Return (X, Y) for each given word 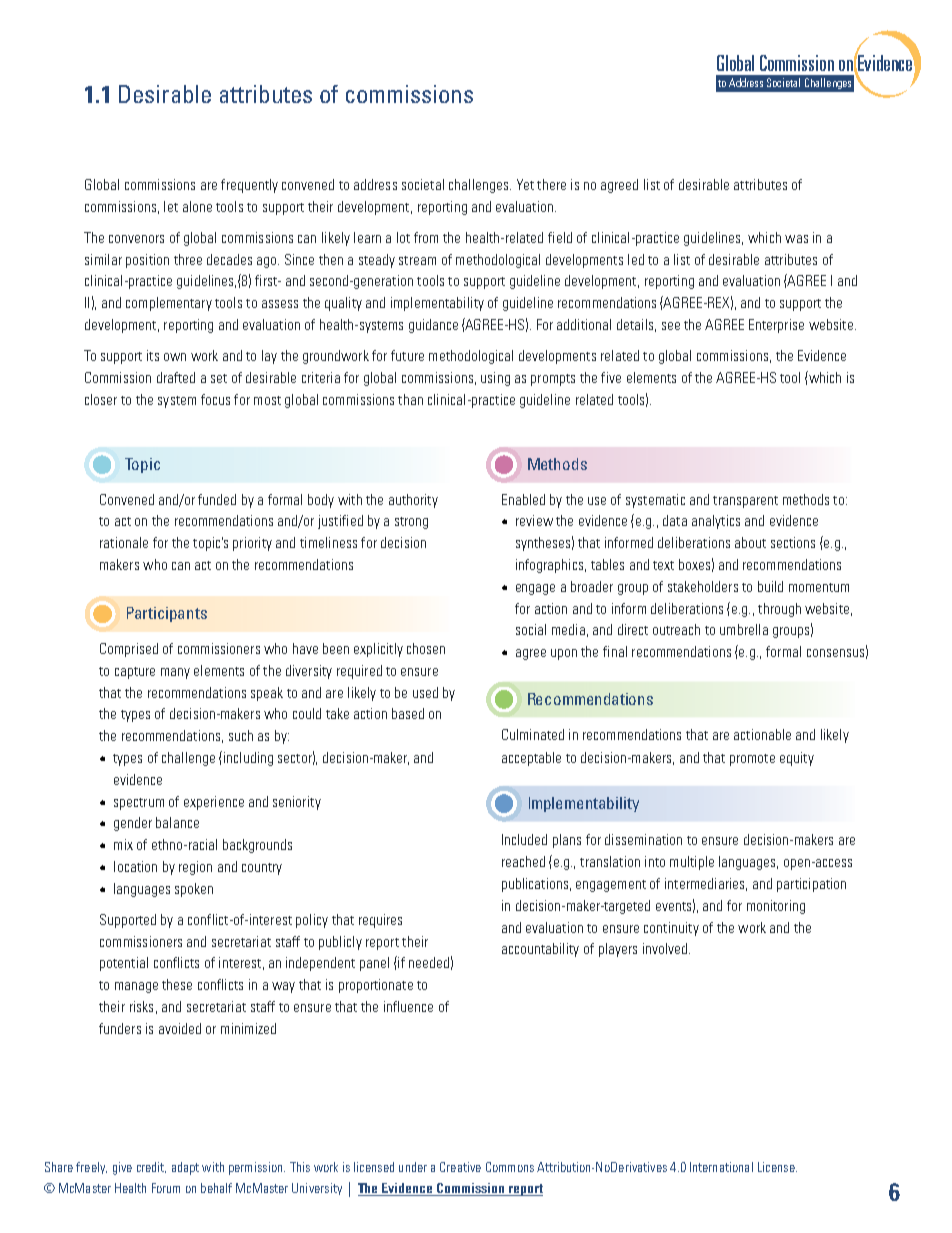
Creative (460, 1167)
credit (151, 1167)
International (721, 1167)
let (171, 206)
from (426, 237)
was (796, 239)
